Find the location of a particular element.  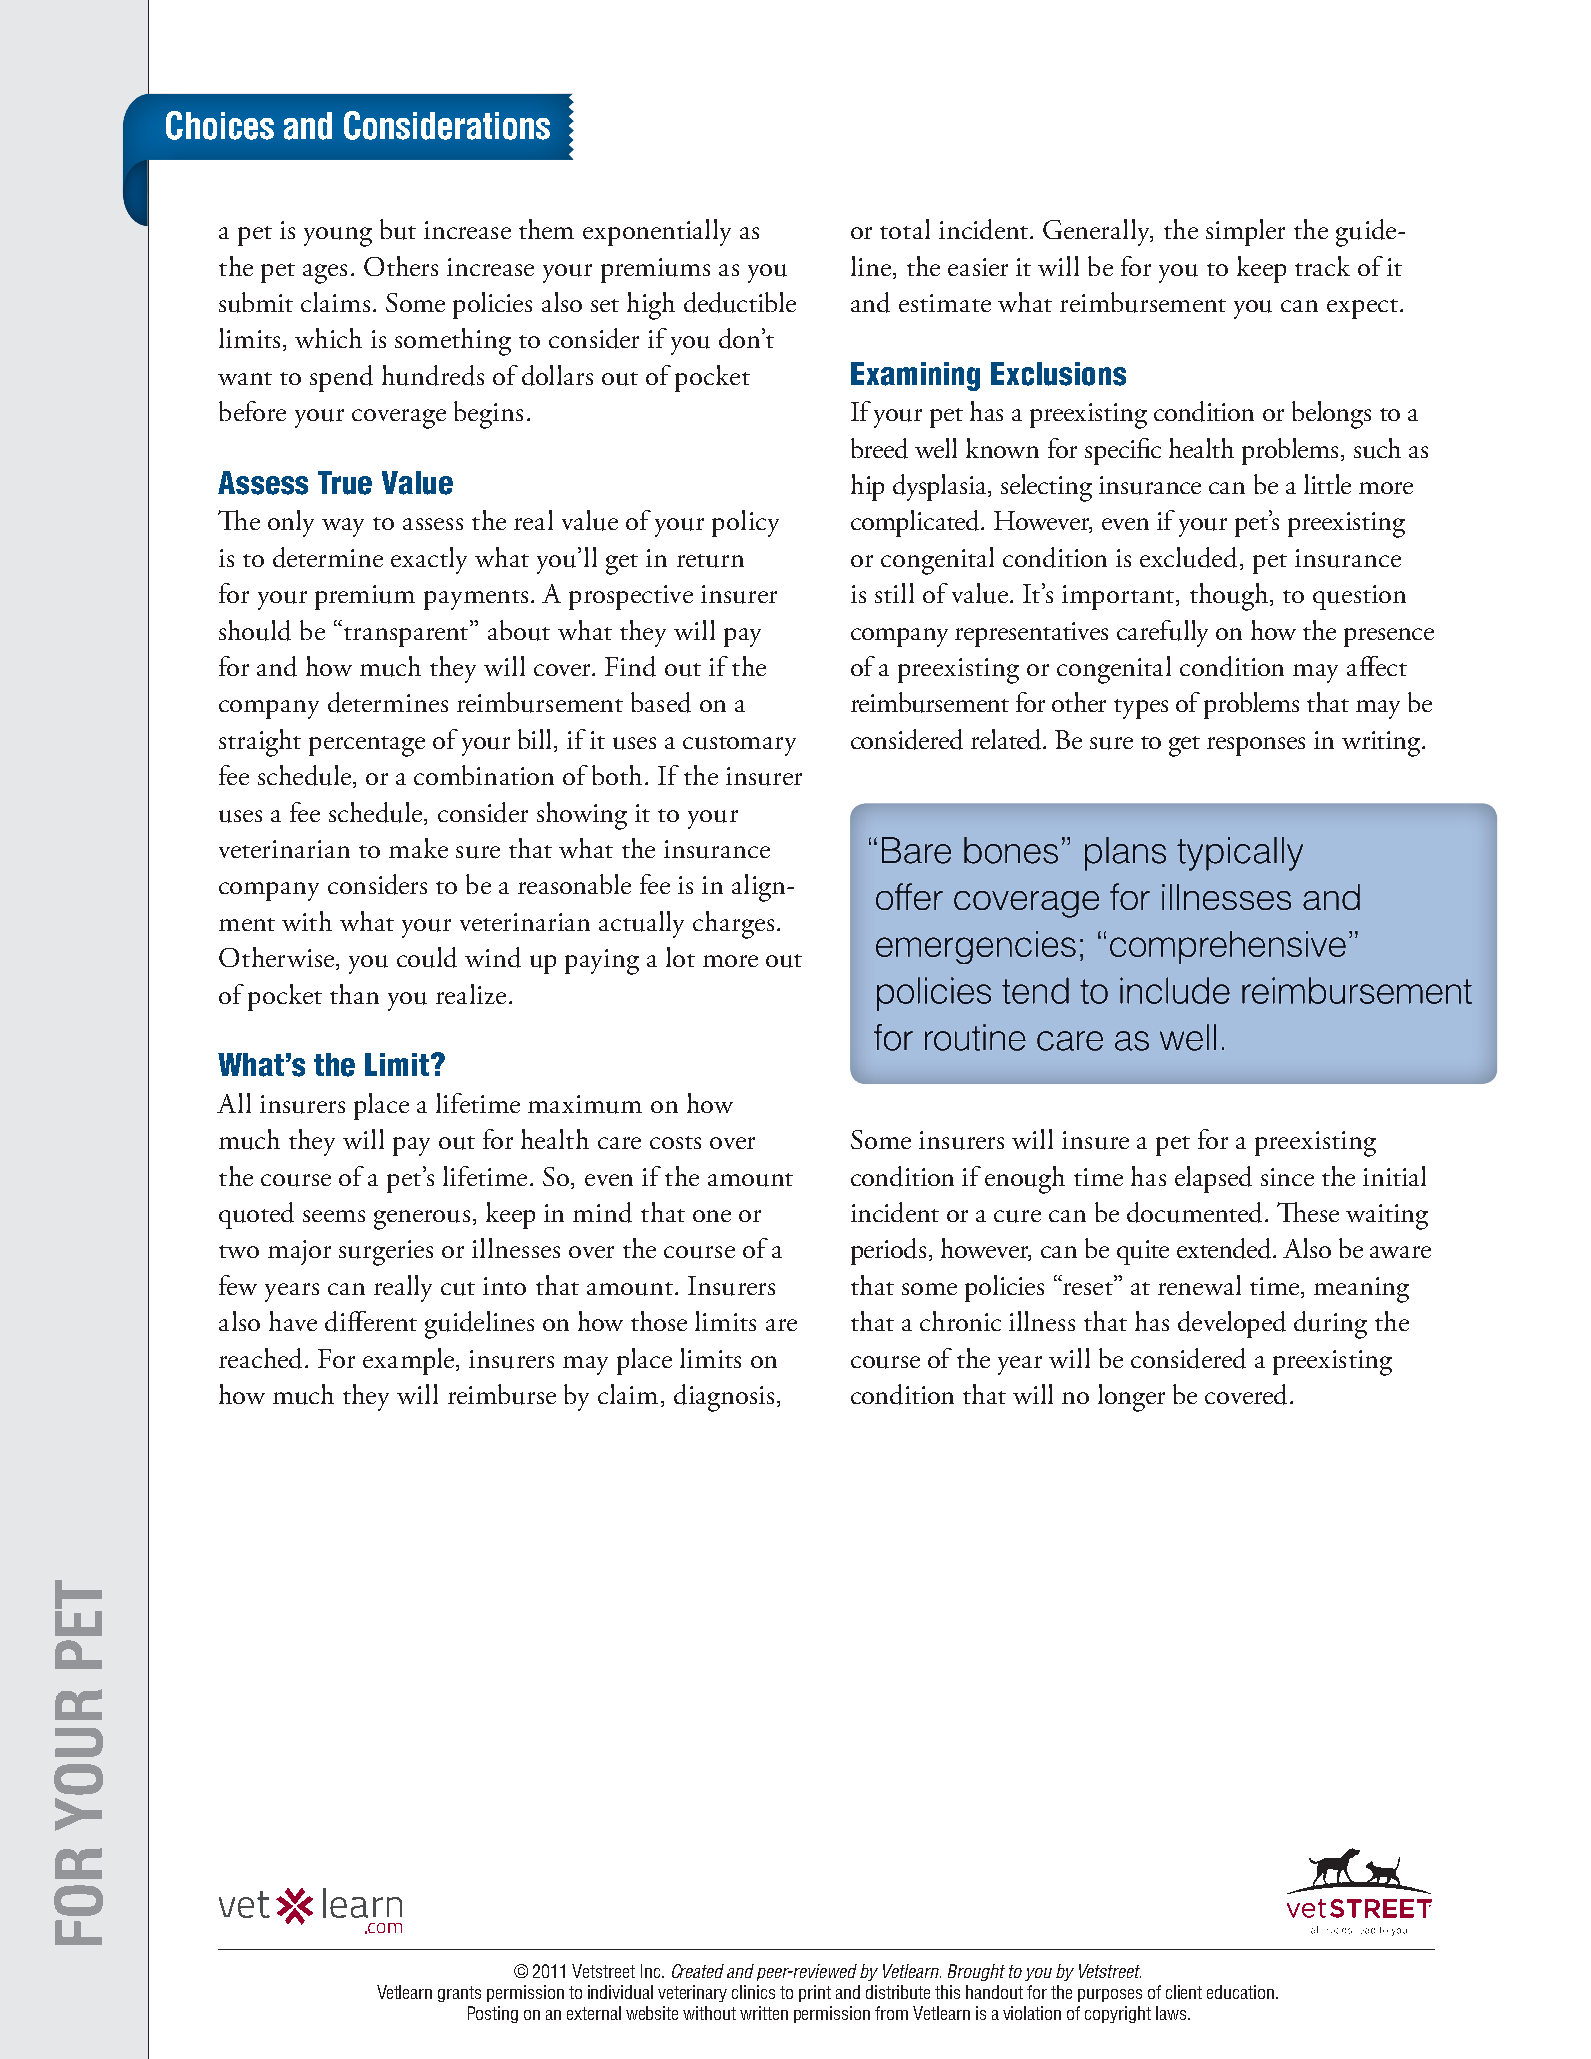

simpler is located at coordinates (1245, 232).
